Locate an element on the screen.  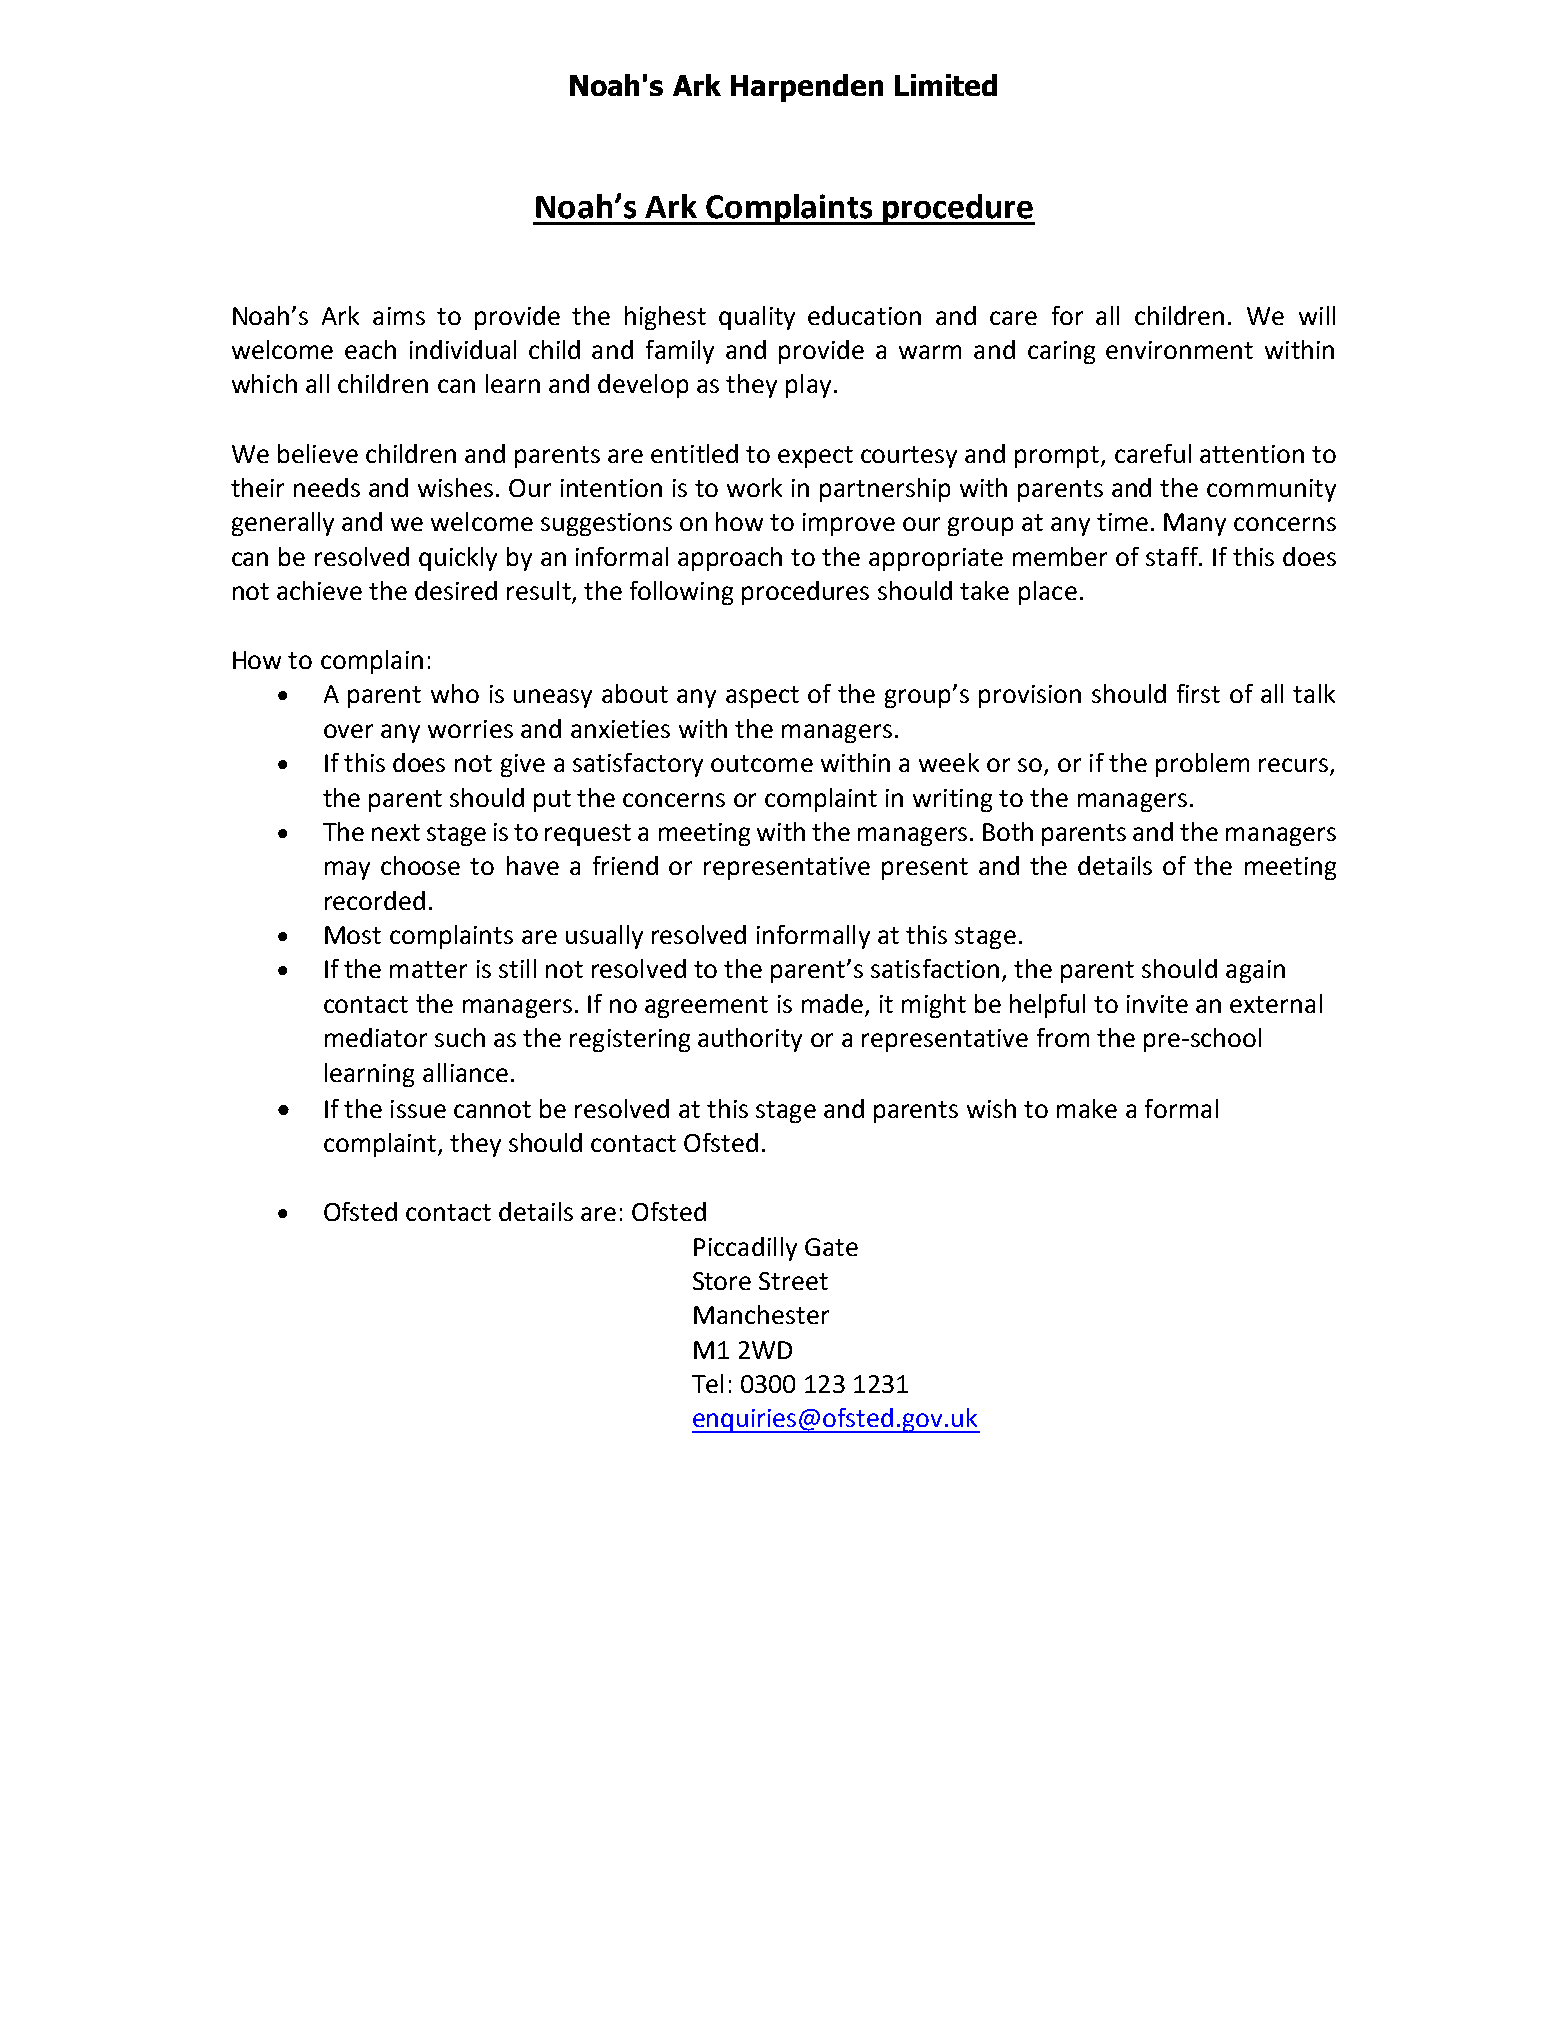
expect is located at coordinates (815, 457).
